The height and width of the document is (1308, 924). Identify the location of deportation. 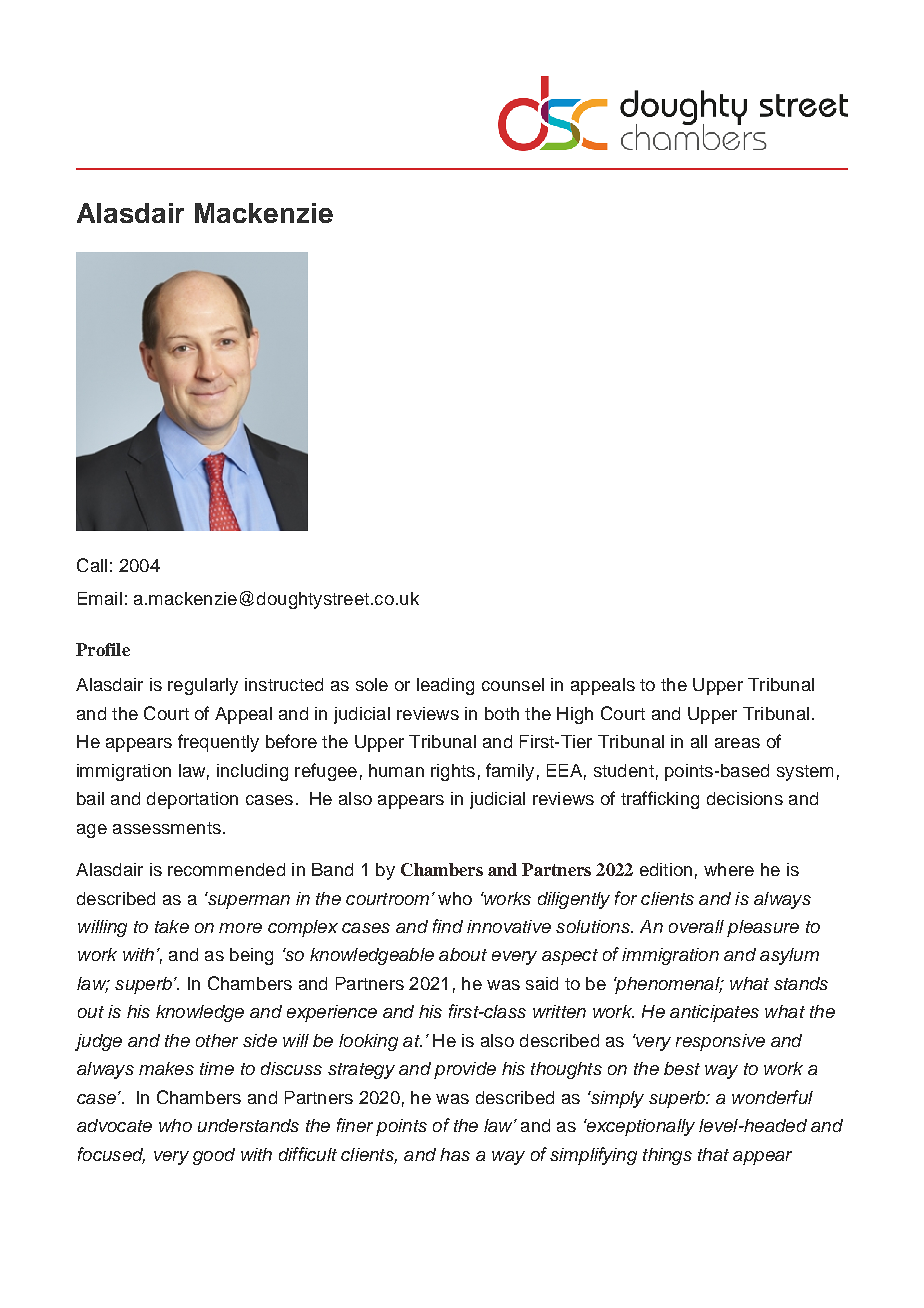
(192, 800).
